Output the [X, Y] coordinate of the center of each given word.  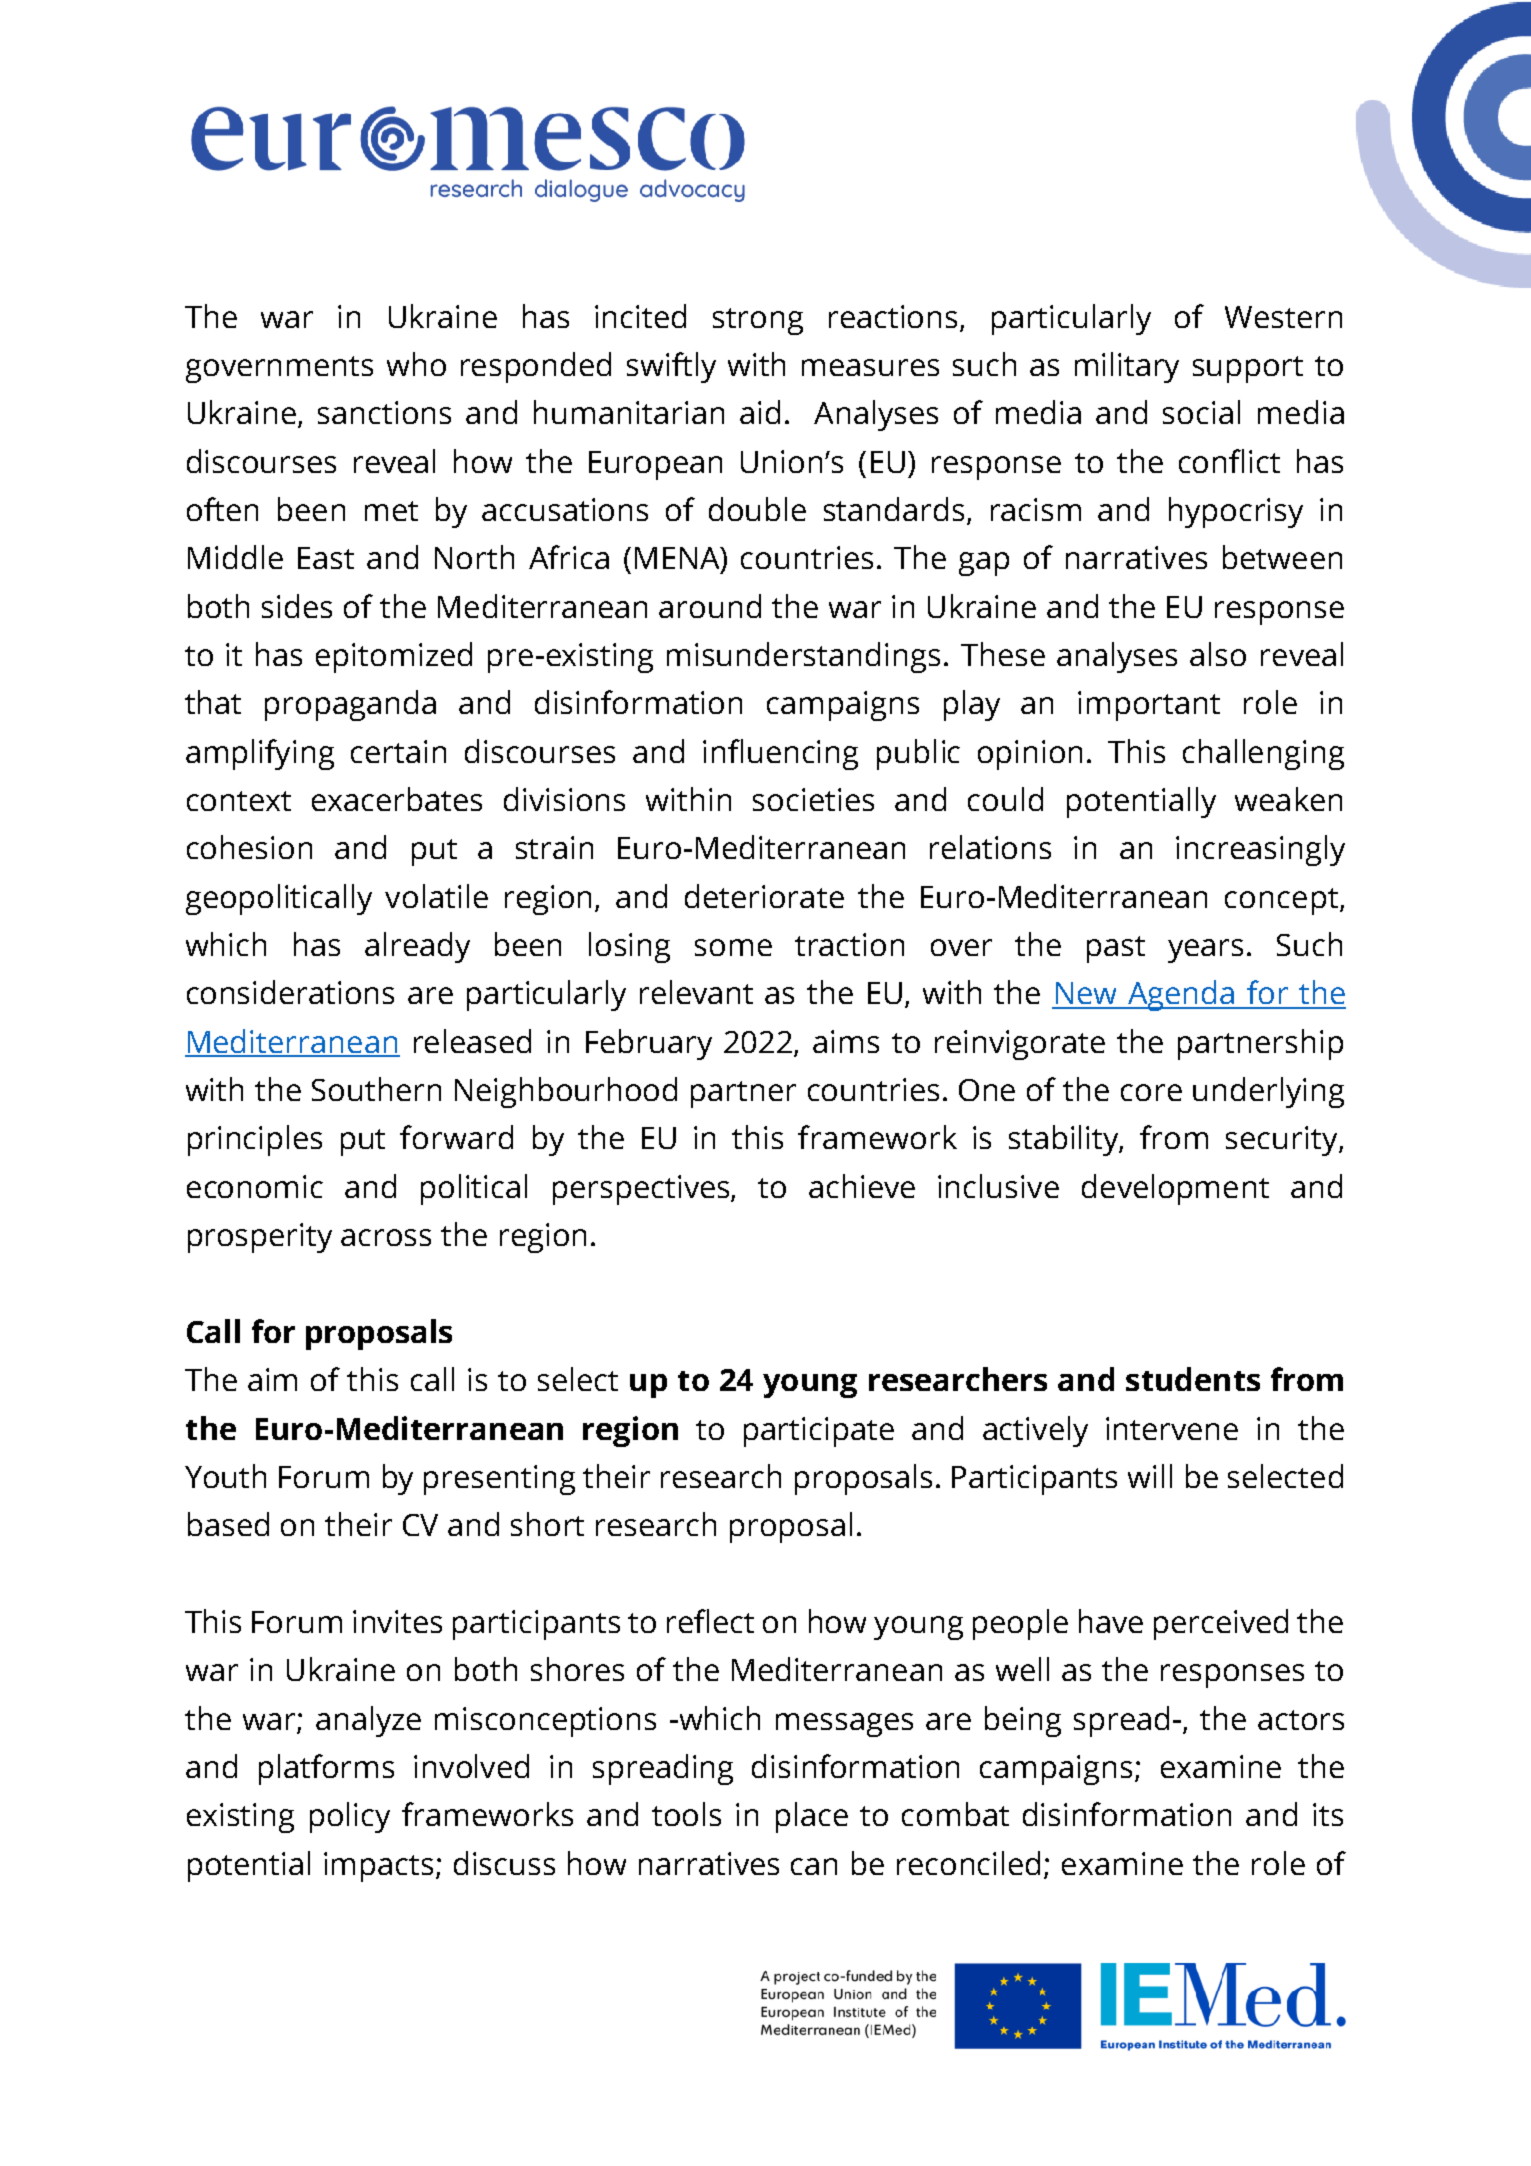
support [1248, 369]
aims [846, 1041]
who [416, 364]
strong [758, 321]
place [812, 1817]
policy [350, 1817]
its [1328, 1814]
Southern [376, 1089]
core [1151, 1092]
